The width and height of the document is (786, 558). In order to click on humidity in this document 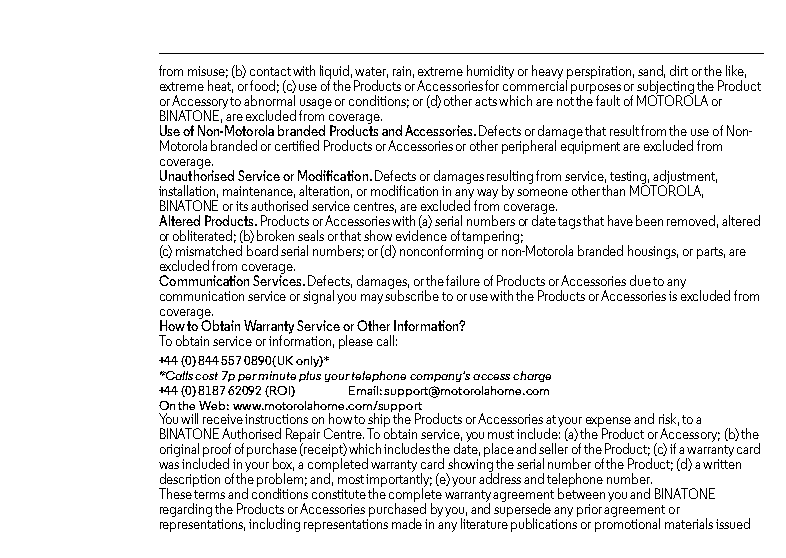, I will do `click(490, 73)`.
